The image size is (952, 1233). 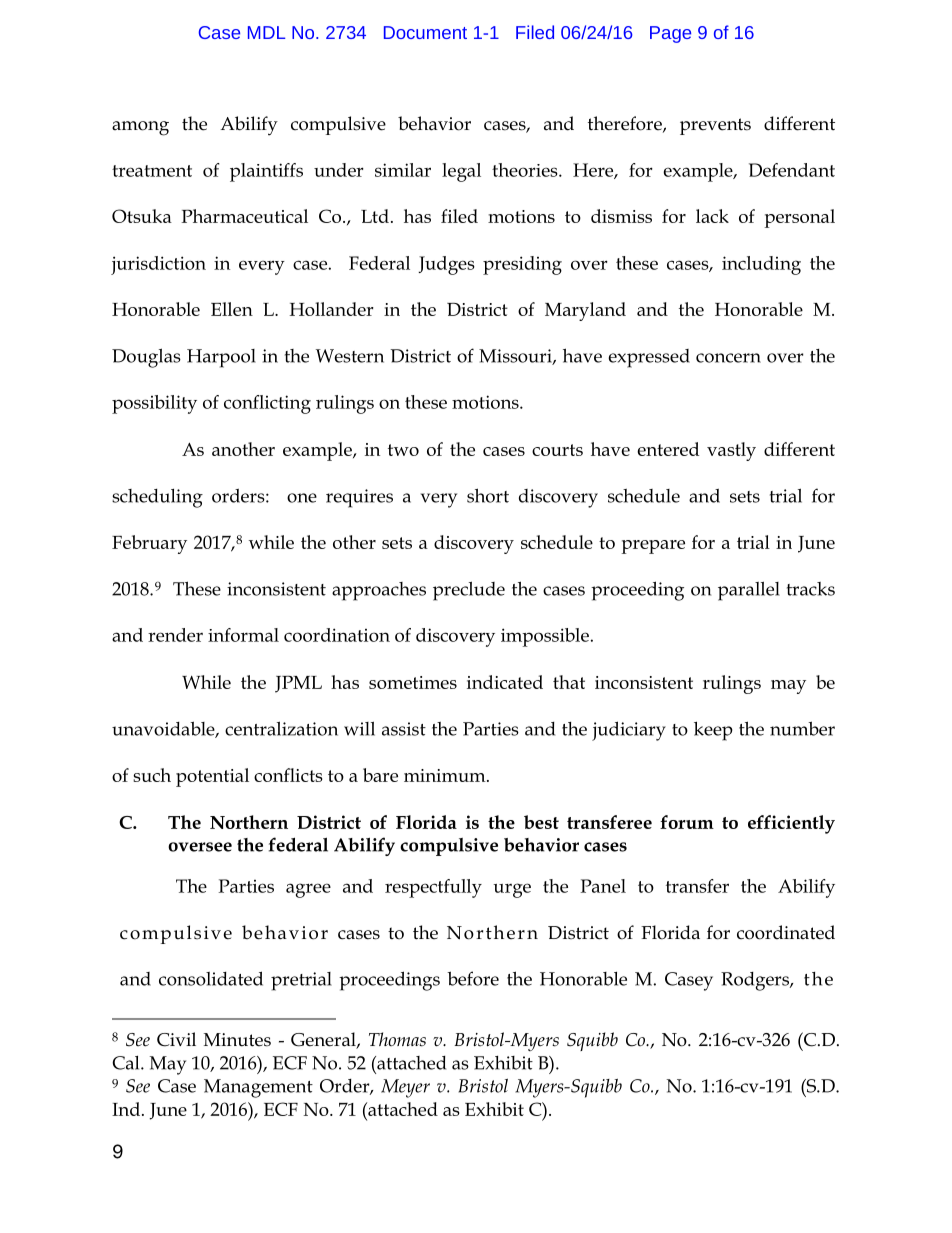 I want to click on conflicting, so click(x=267, y=404).
